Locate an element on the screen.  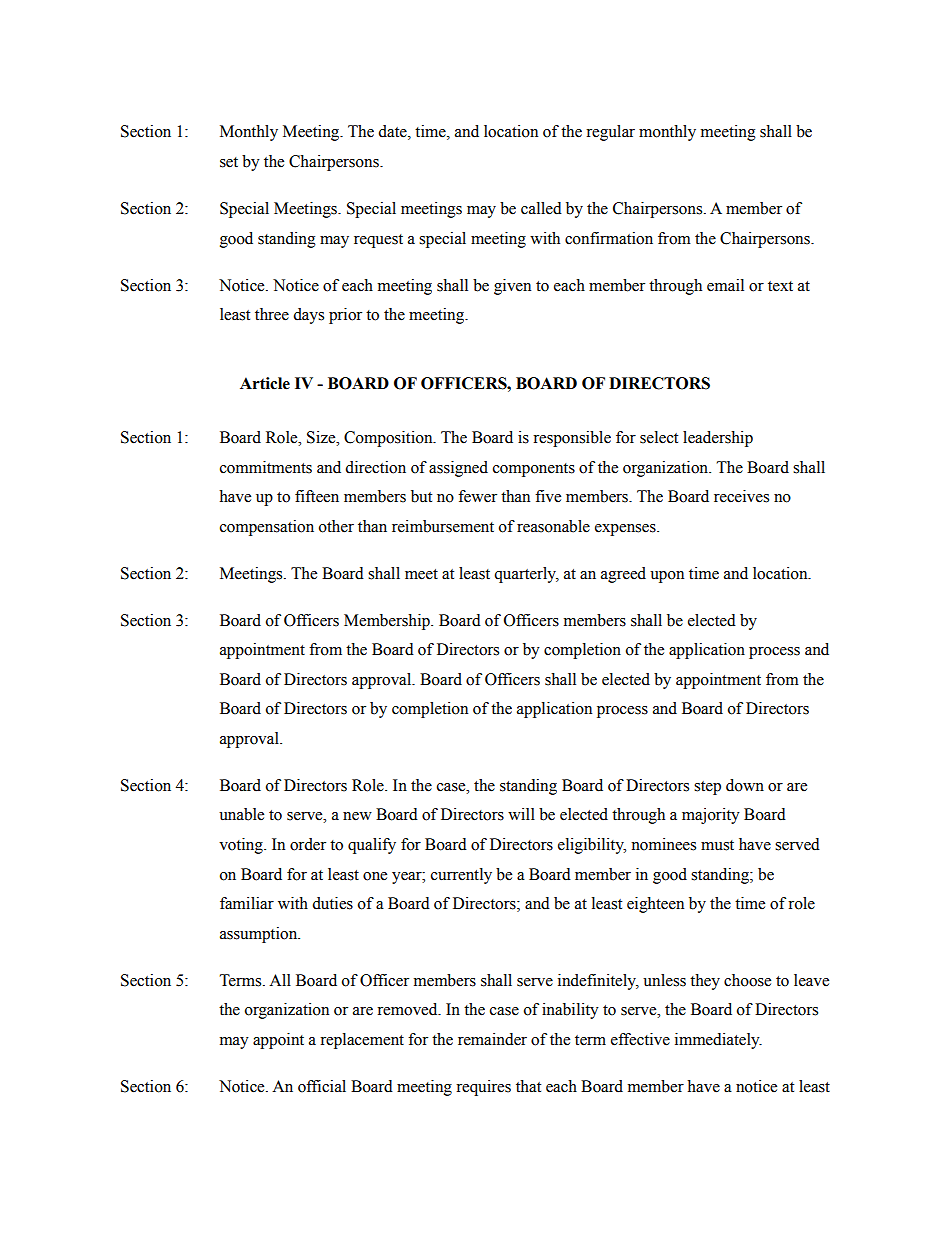
set is located at coordinates (229, 162).
